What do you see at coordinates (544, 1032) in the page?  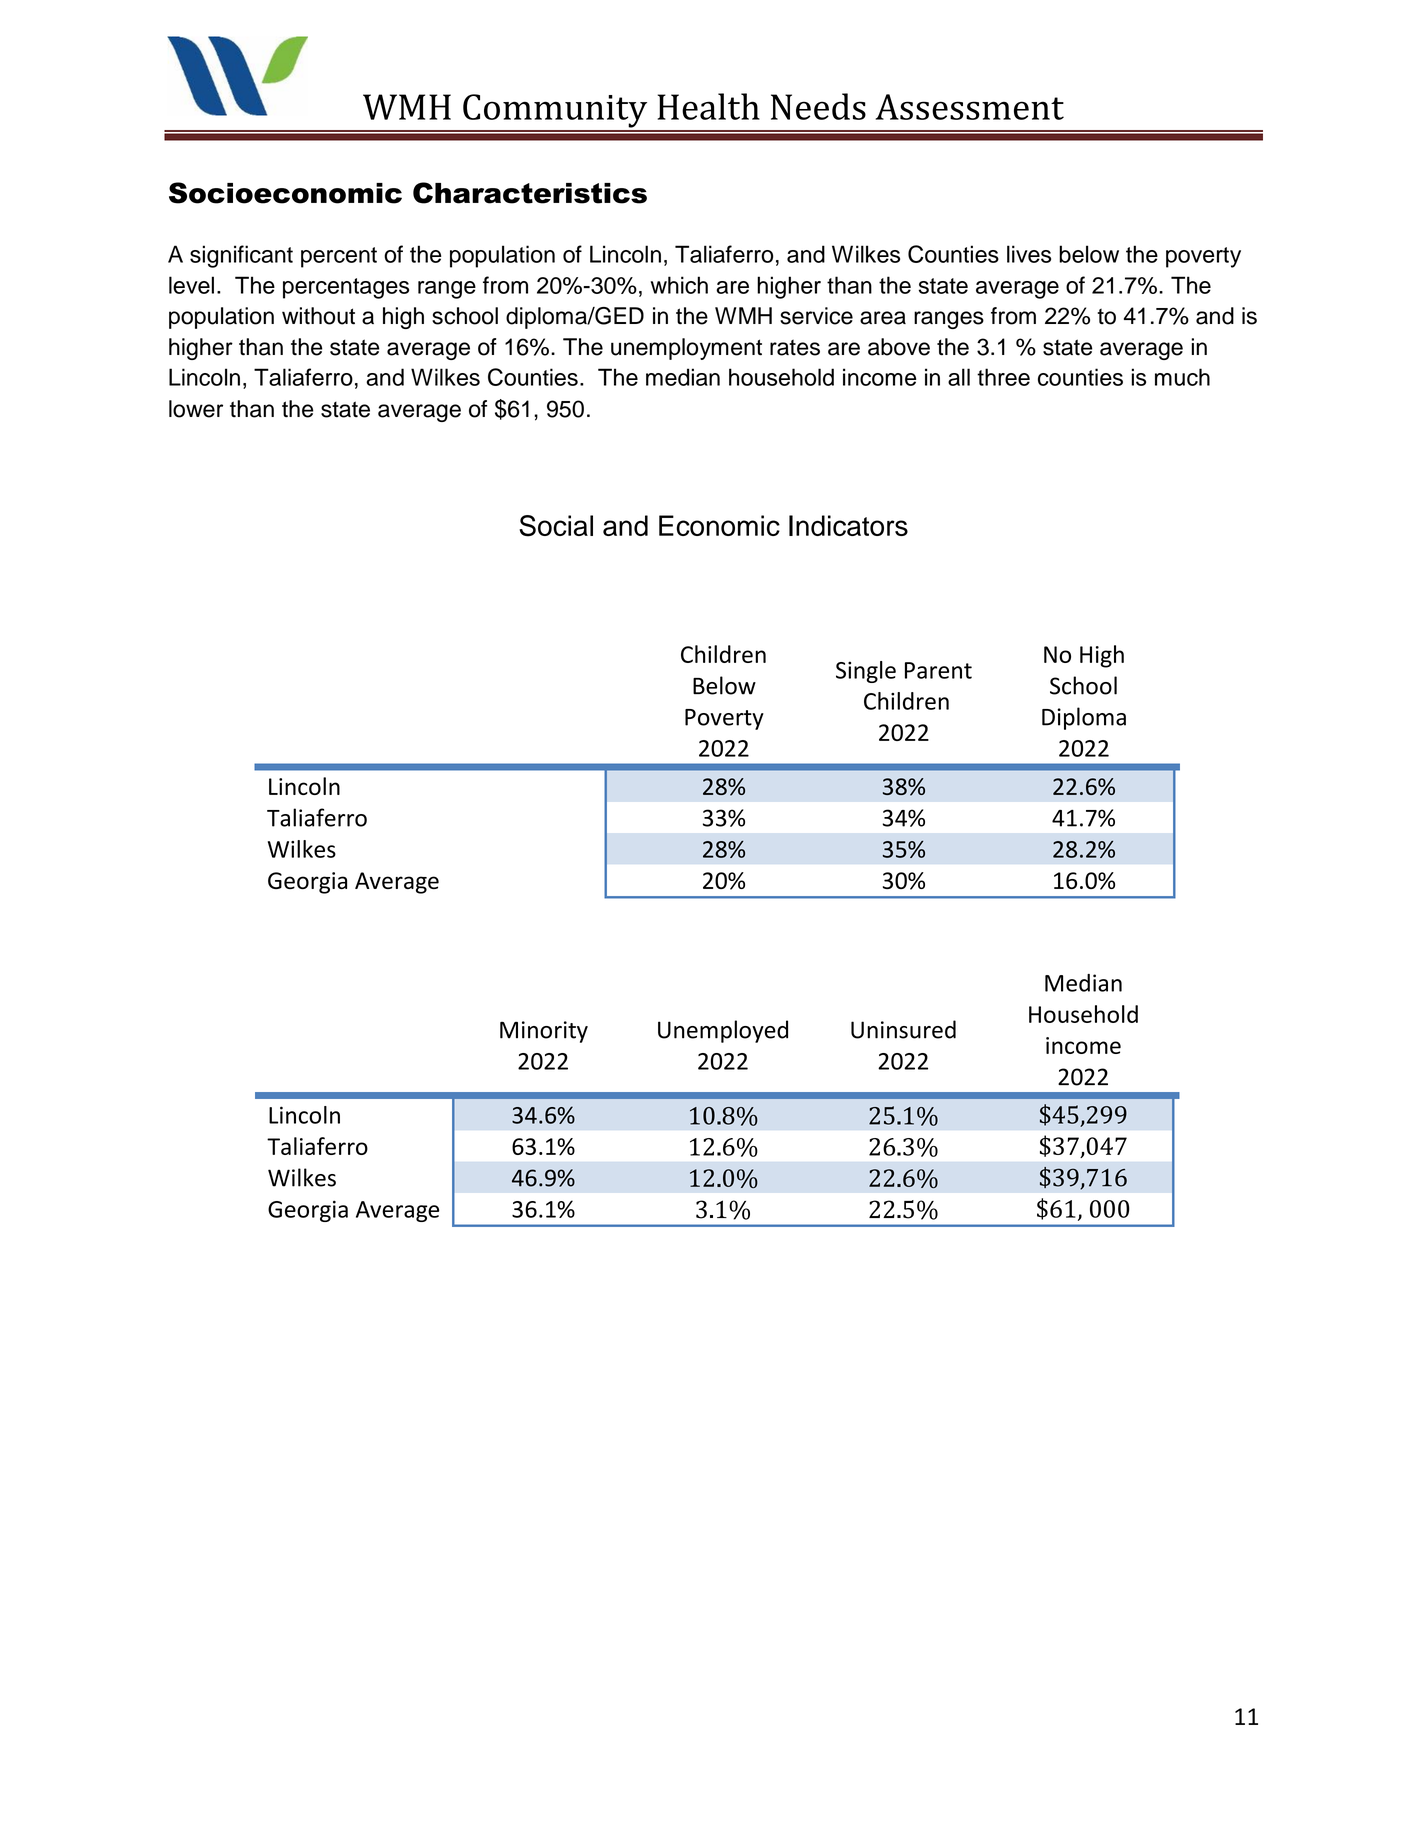 I see `Minority` at bounding box center [544, 1032].
